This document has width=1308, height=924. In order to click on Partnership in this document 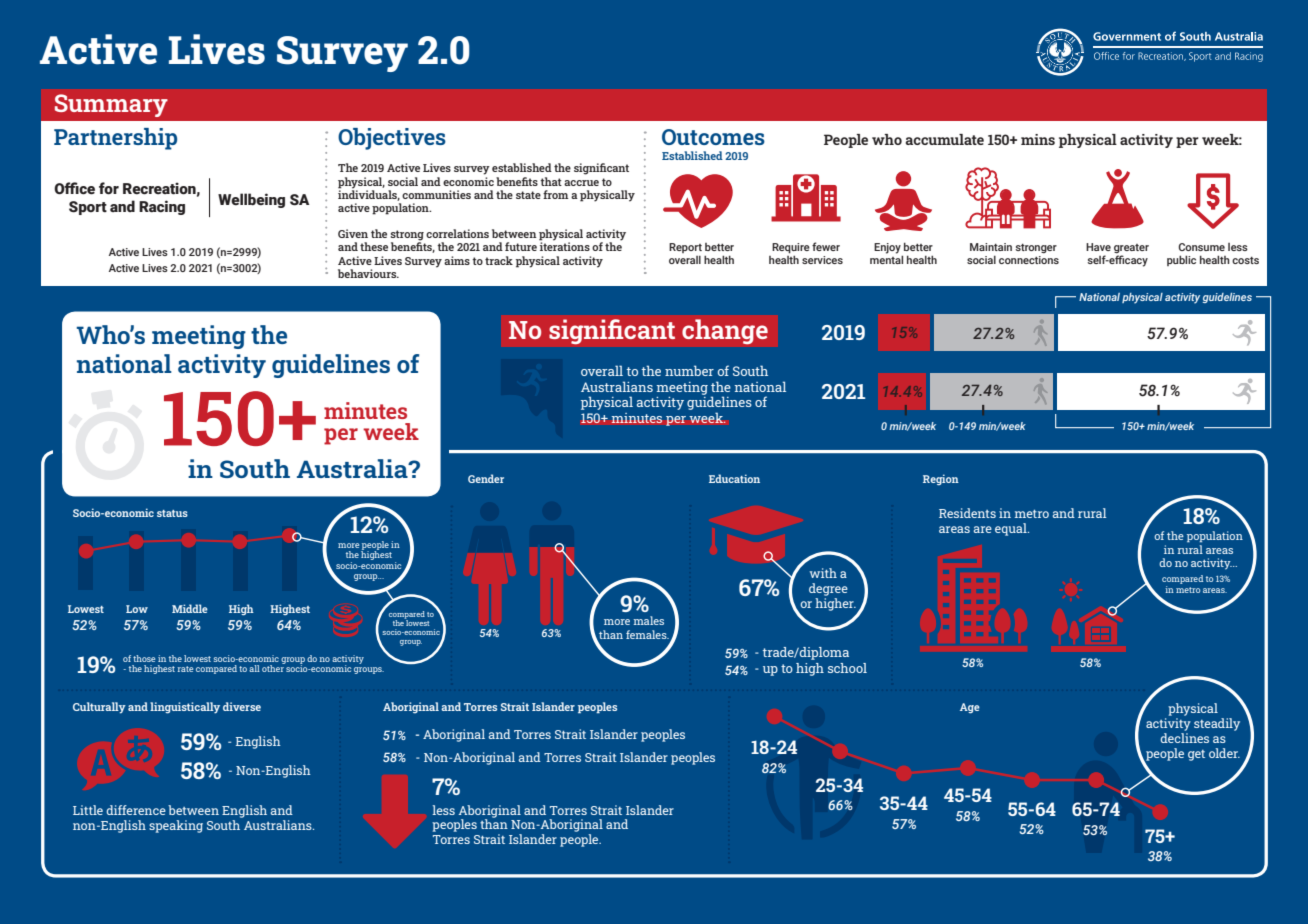, I will do `click(115, 139)`.
